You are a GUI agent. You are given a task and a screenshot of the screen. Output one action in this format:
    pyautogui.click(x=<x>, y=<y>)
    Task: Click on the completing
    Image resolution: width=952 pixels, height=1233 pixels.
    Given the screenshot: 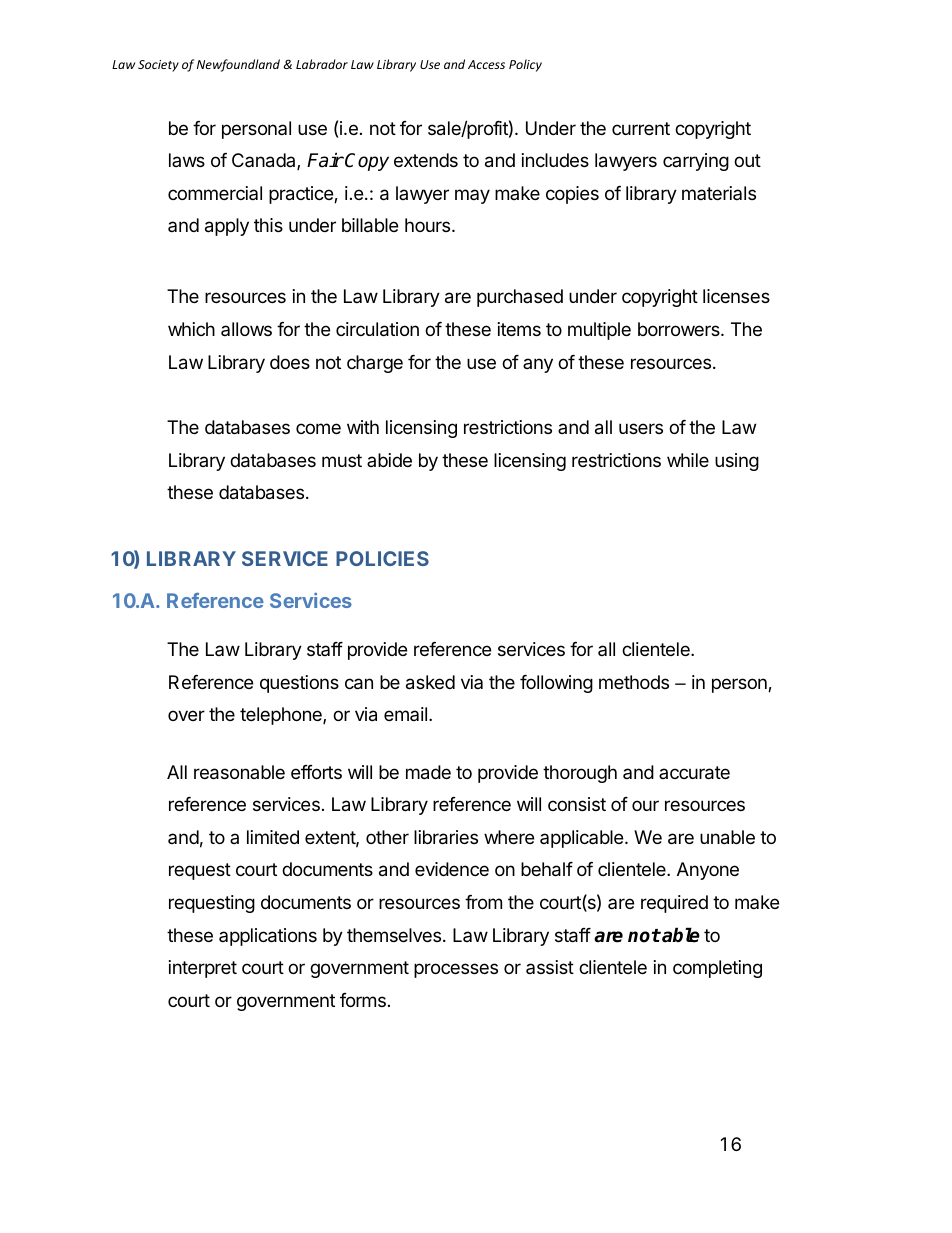 What is the action you would take?
    pyautogui.click(x=717, y=969)
